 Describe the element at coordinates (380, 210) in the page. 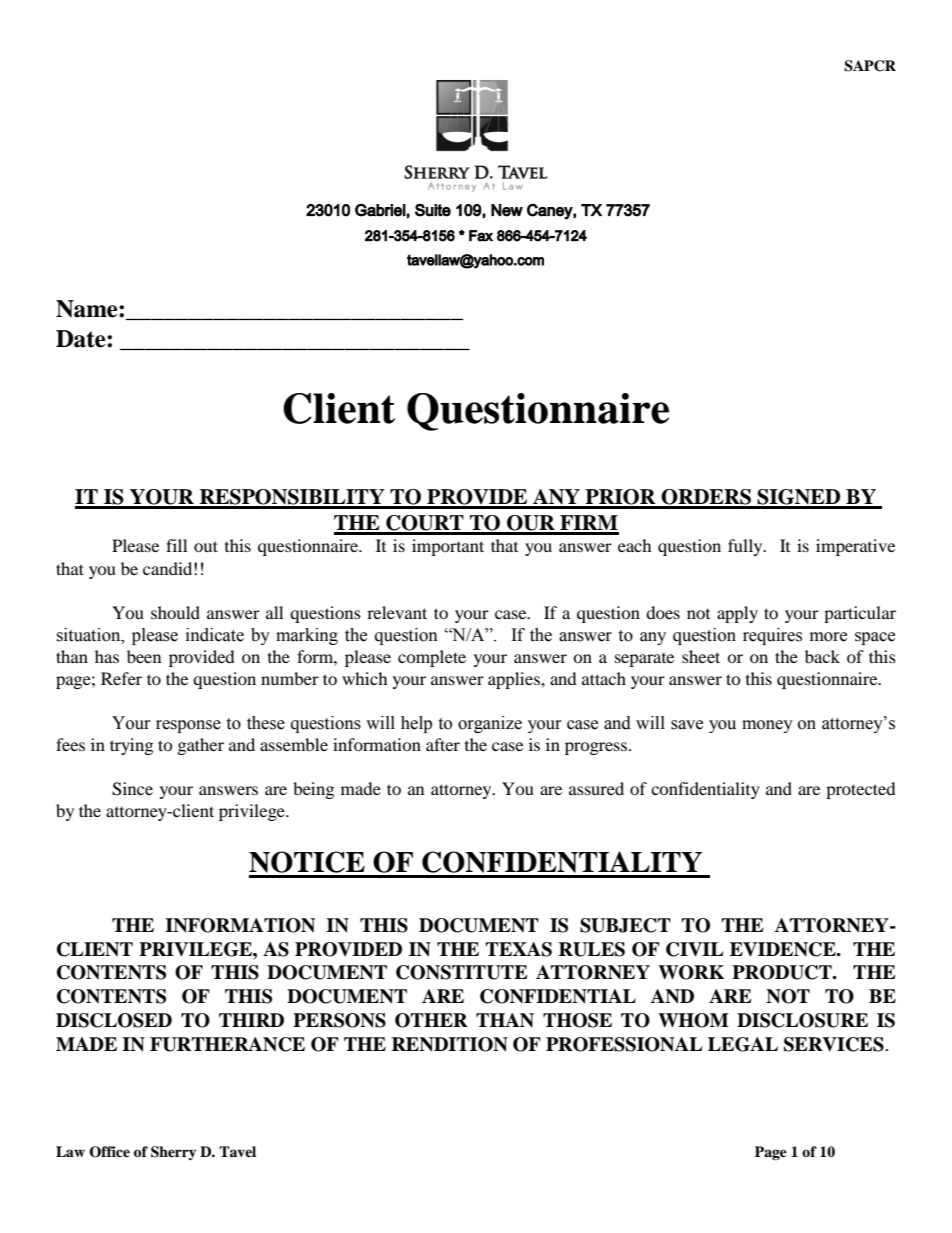

I see `Gabriel` at that location.
